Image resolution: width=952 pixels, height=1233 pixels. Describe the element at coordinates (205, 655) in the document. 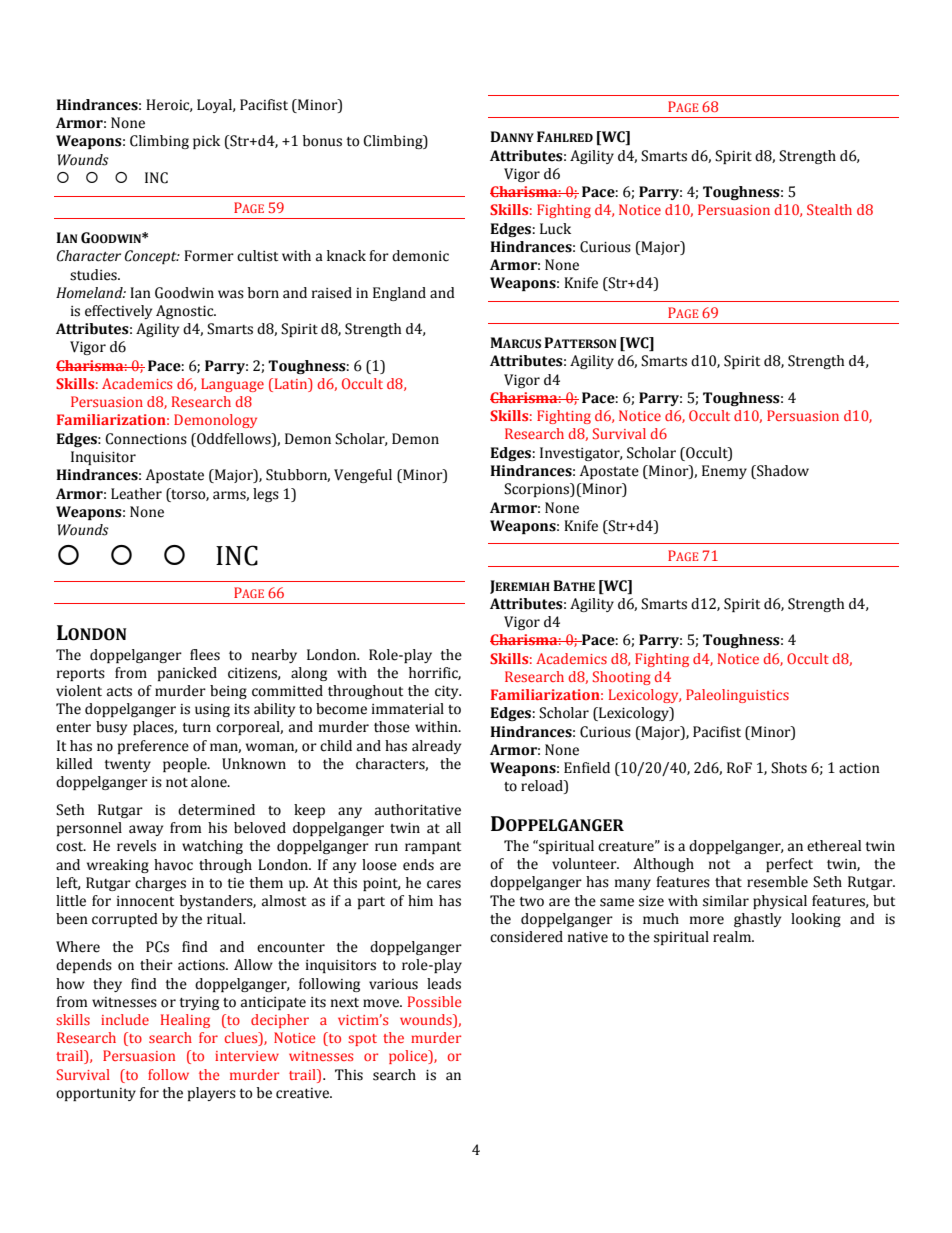

I see `flees` at that location.
